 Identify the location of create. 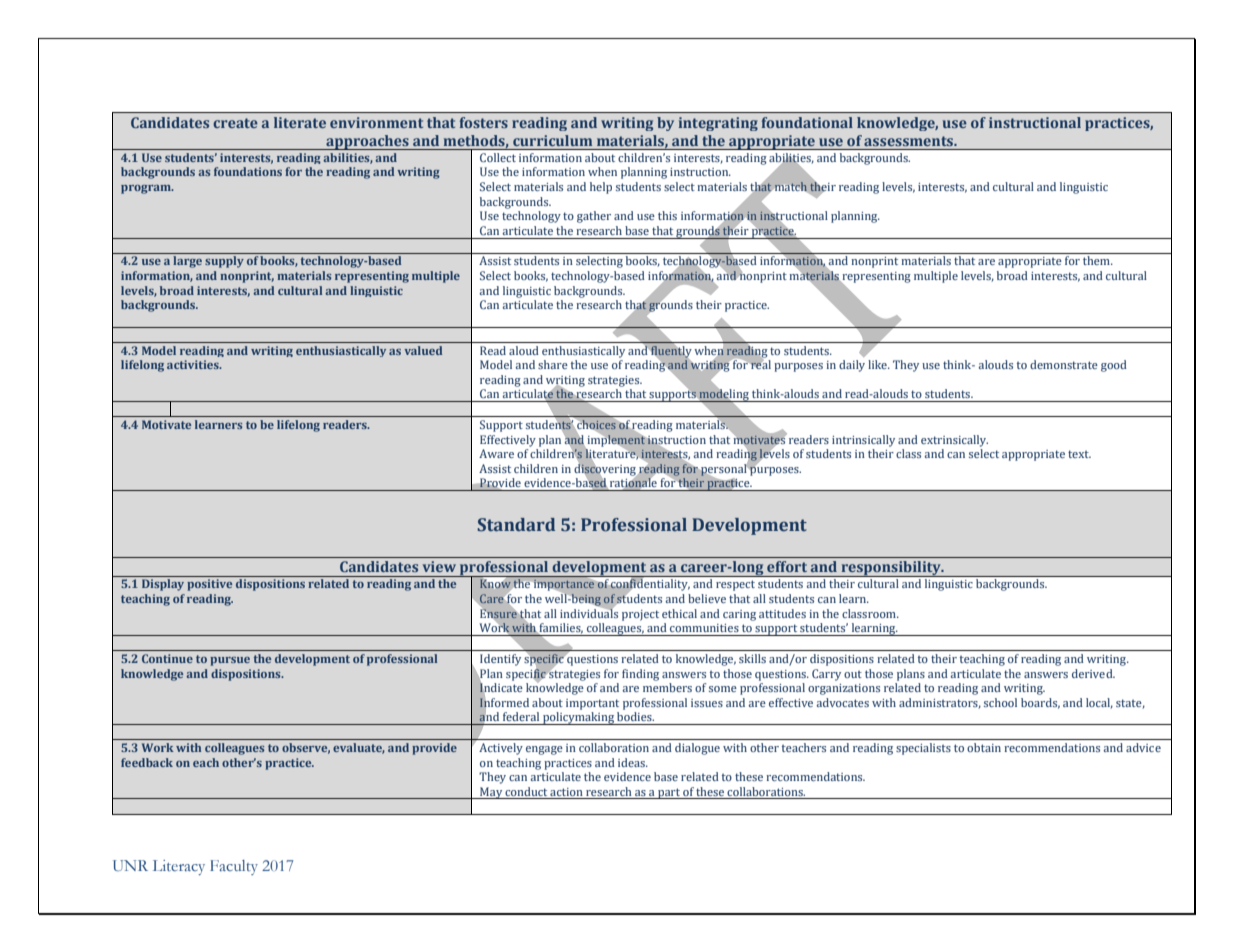
(235, 123).
